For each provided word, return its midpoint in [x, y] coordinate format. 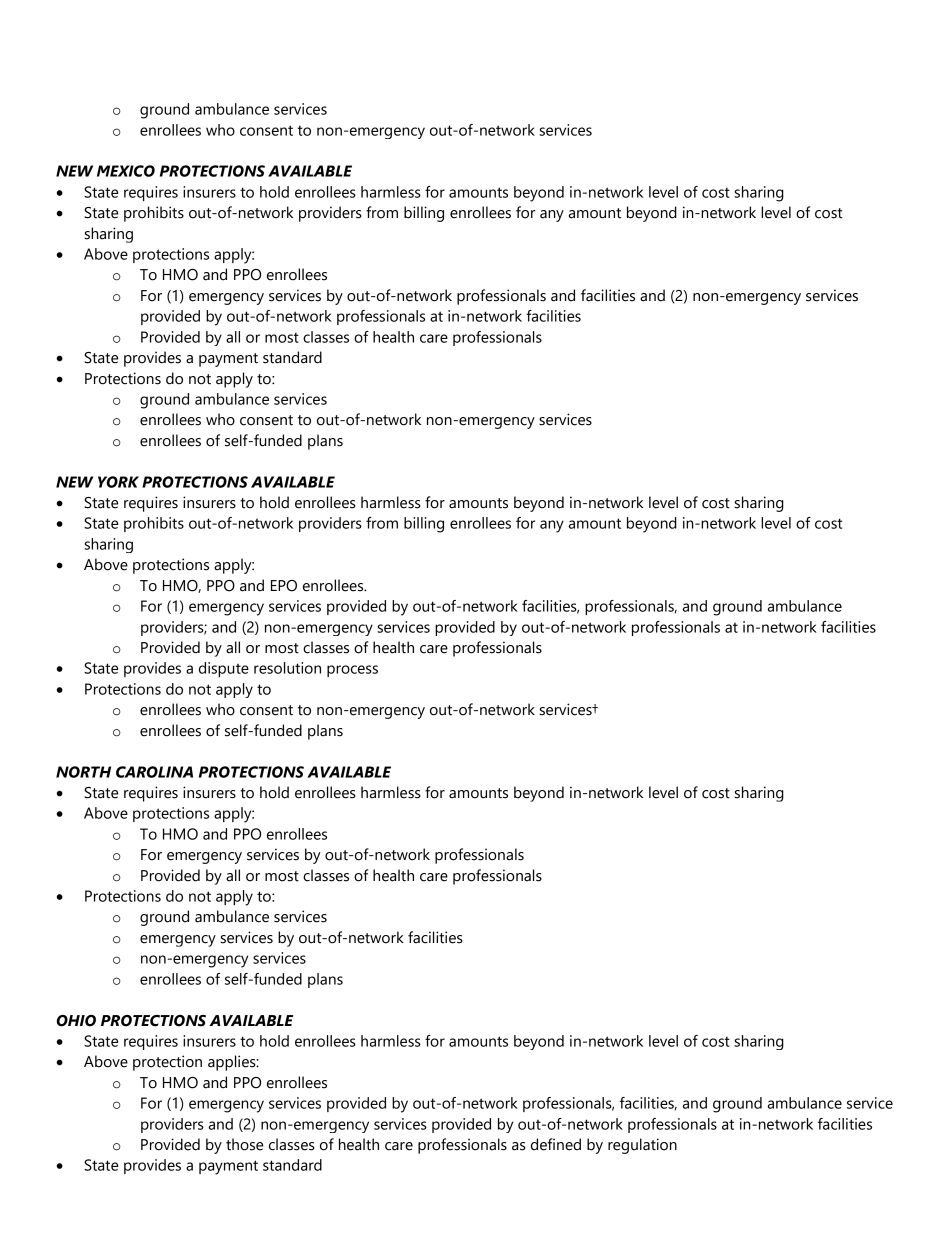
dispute [224, 669]
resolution [287, 668]
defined [556, 1144]
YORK [118, 482]
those [244, 1144]
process [352, 671]
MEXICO [126, 171]
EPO [284, 586]
